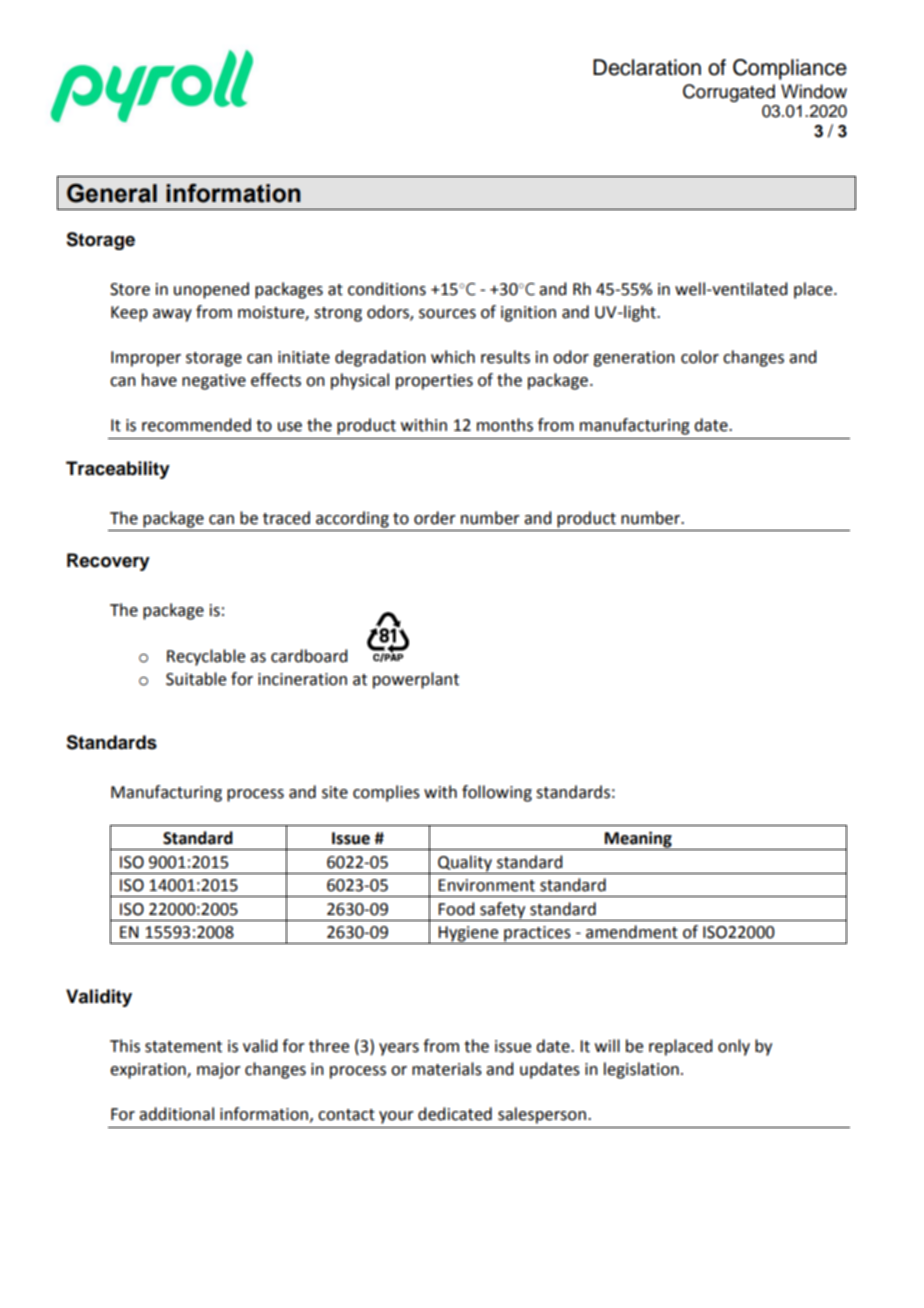  Describe the element at coordinates (435, 518) in the document. I see `order` at that location.
